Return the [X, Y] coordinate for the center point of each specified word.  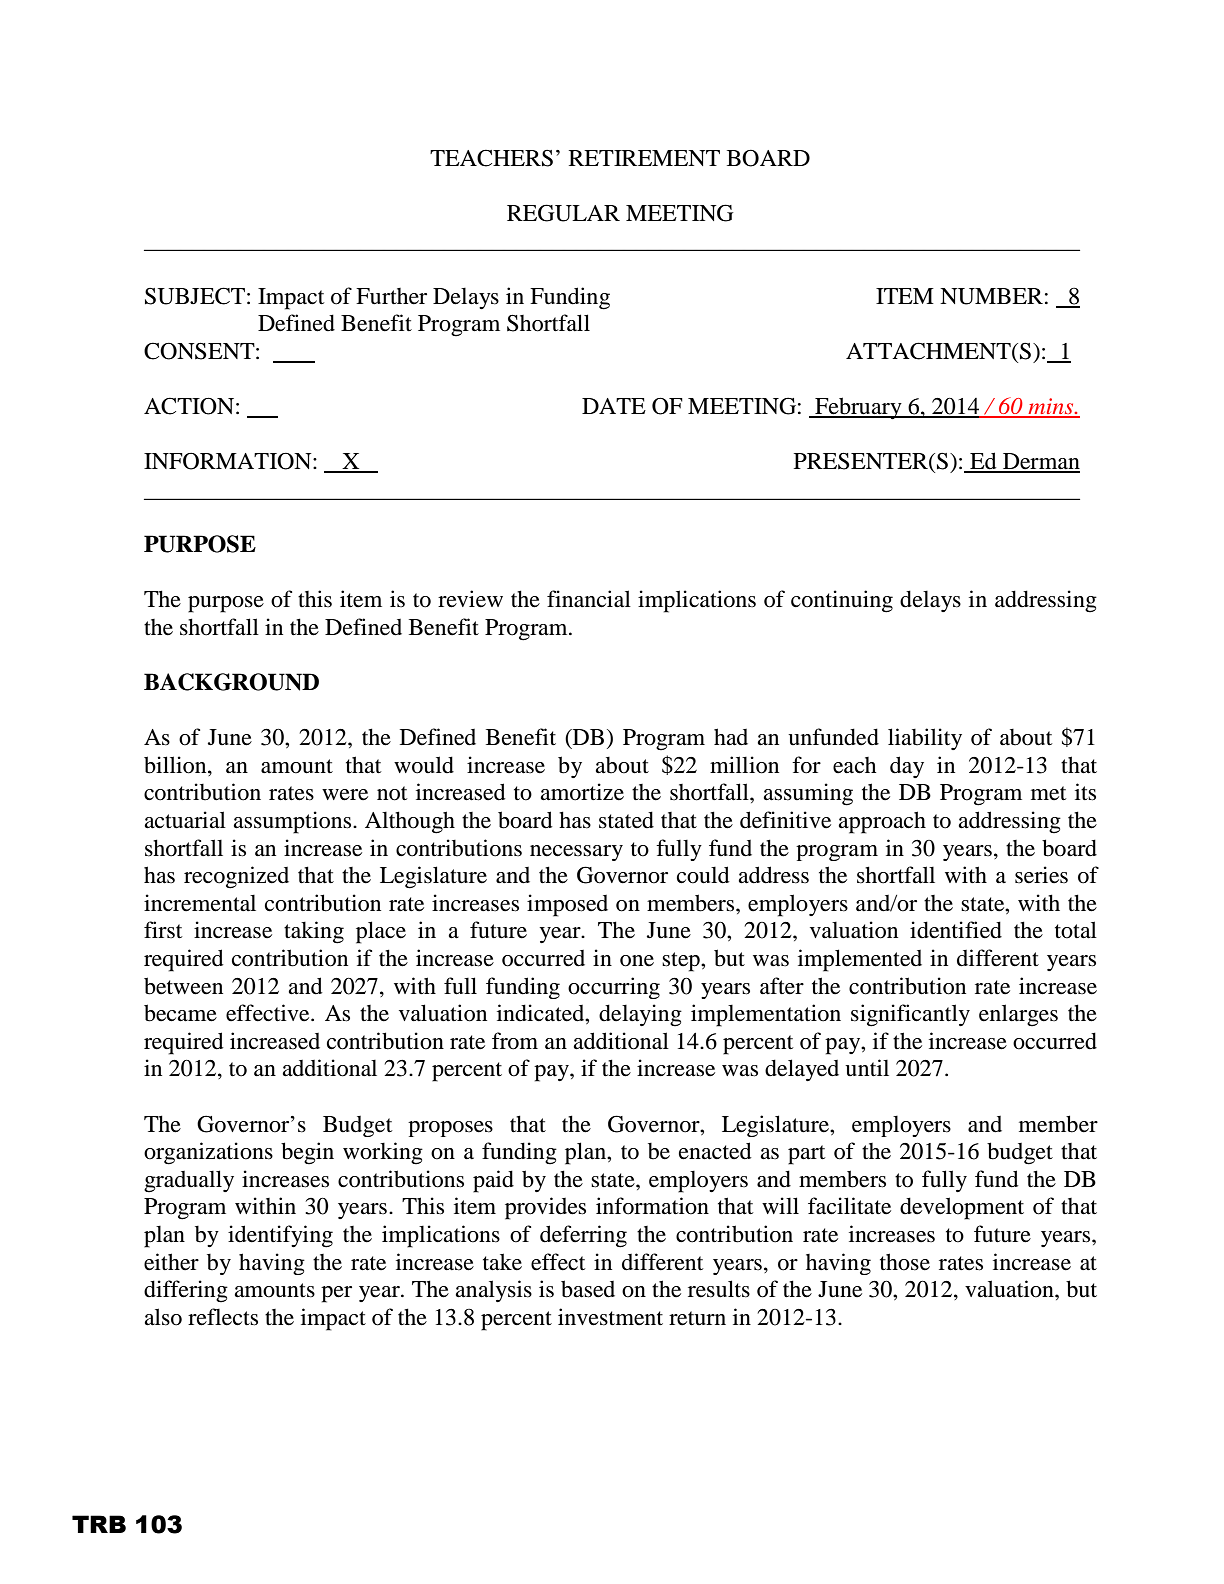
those [905, 1262]
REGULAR [563, 213]
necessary [576, 853]
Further [391, 296]
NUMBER [991, 296]
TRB [99, 1524]
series [1041, 875]
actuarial [185, 820]
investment [610, 1317]
